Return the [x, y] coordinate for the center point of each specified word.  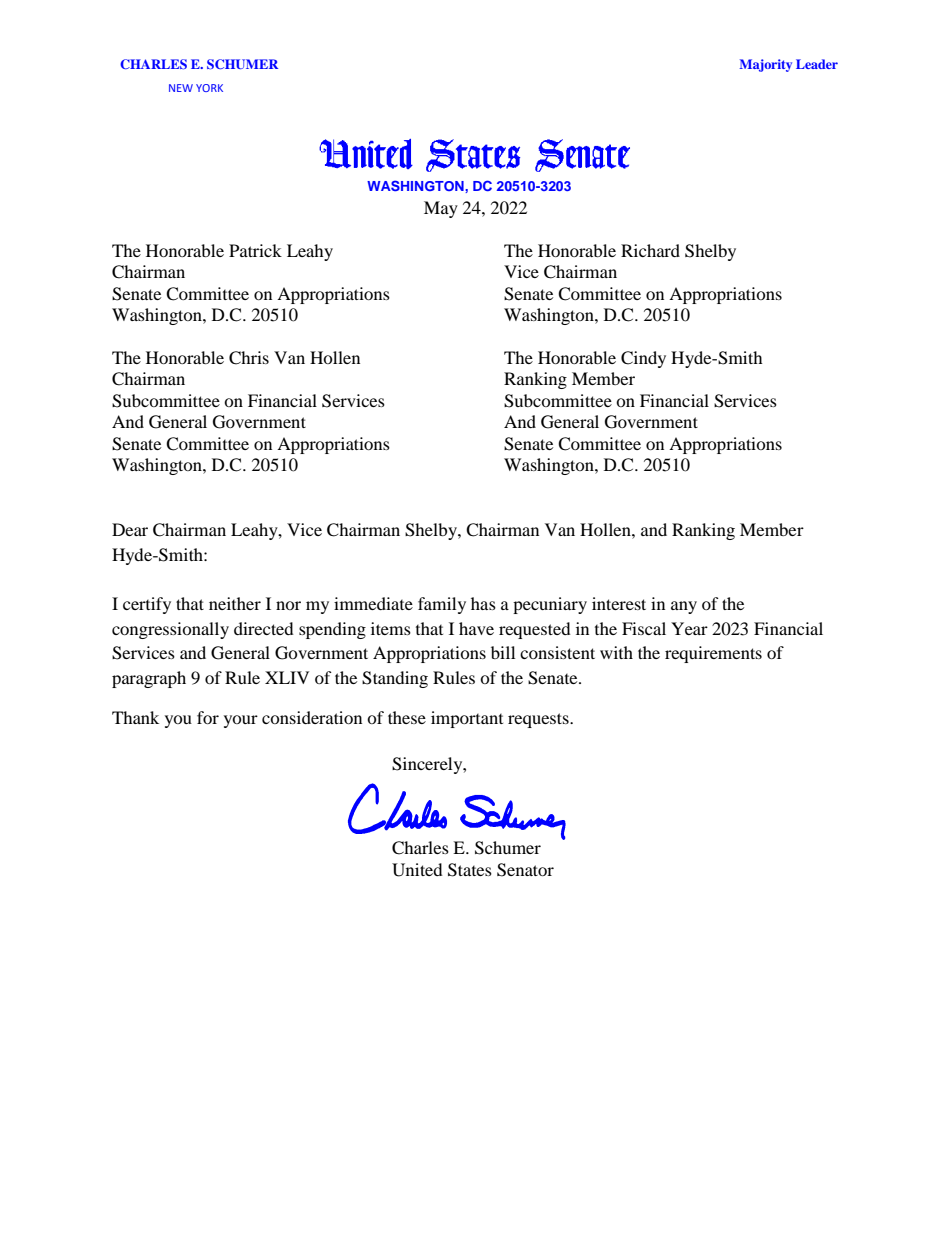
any [684, 607]
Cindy [643, 359]
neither [235, 603]
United [417, 870]
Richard [650, 250]
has [483, 603]
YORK [209, 88]
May [441, 209]
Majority [765, 65]
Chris [249, 358]
